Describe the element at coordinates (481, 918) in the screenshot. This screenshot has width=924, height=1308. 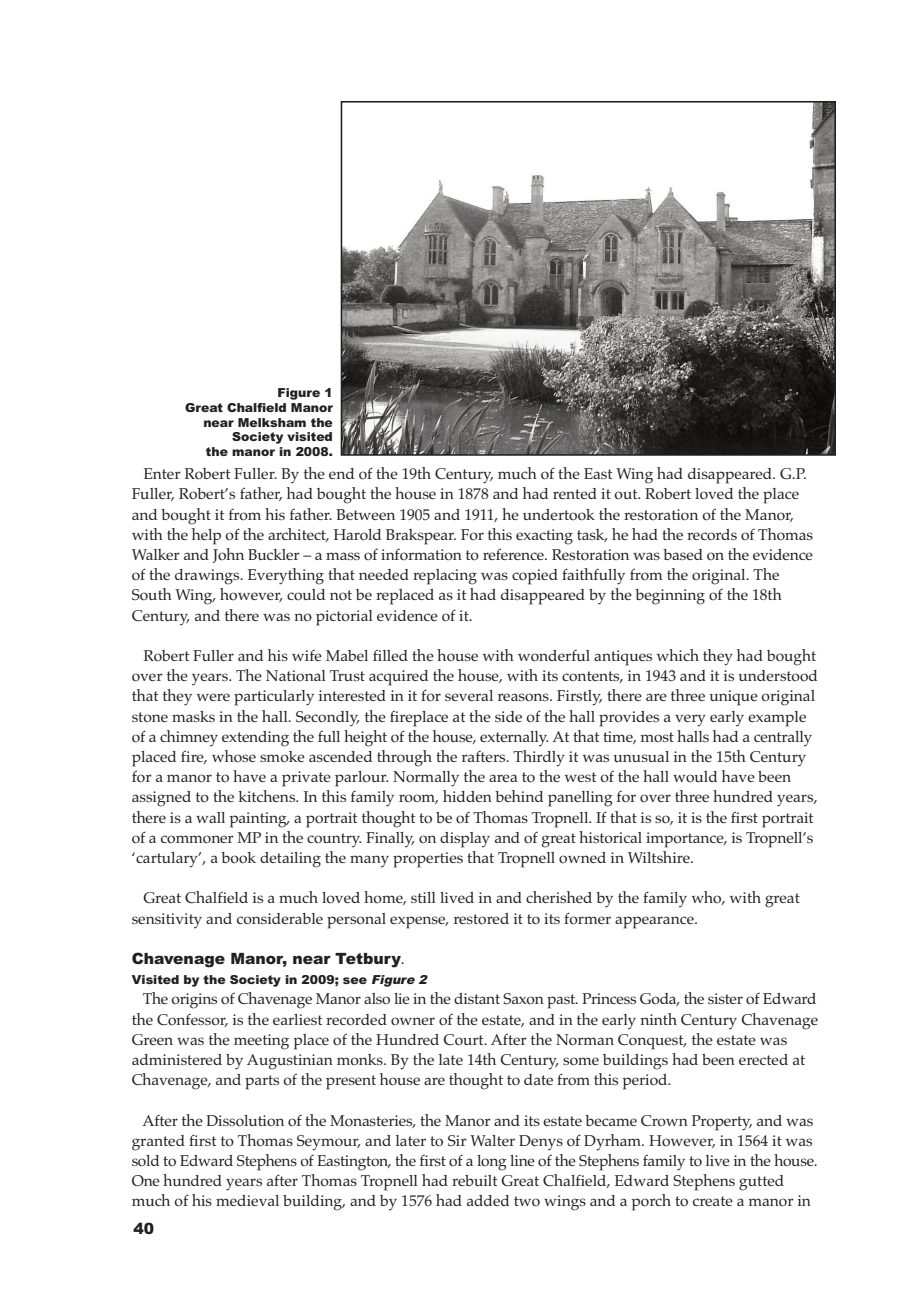
I see `restored` at that location.
